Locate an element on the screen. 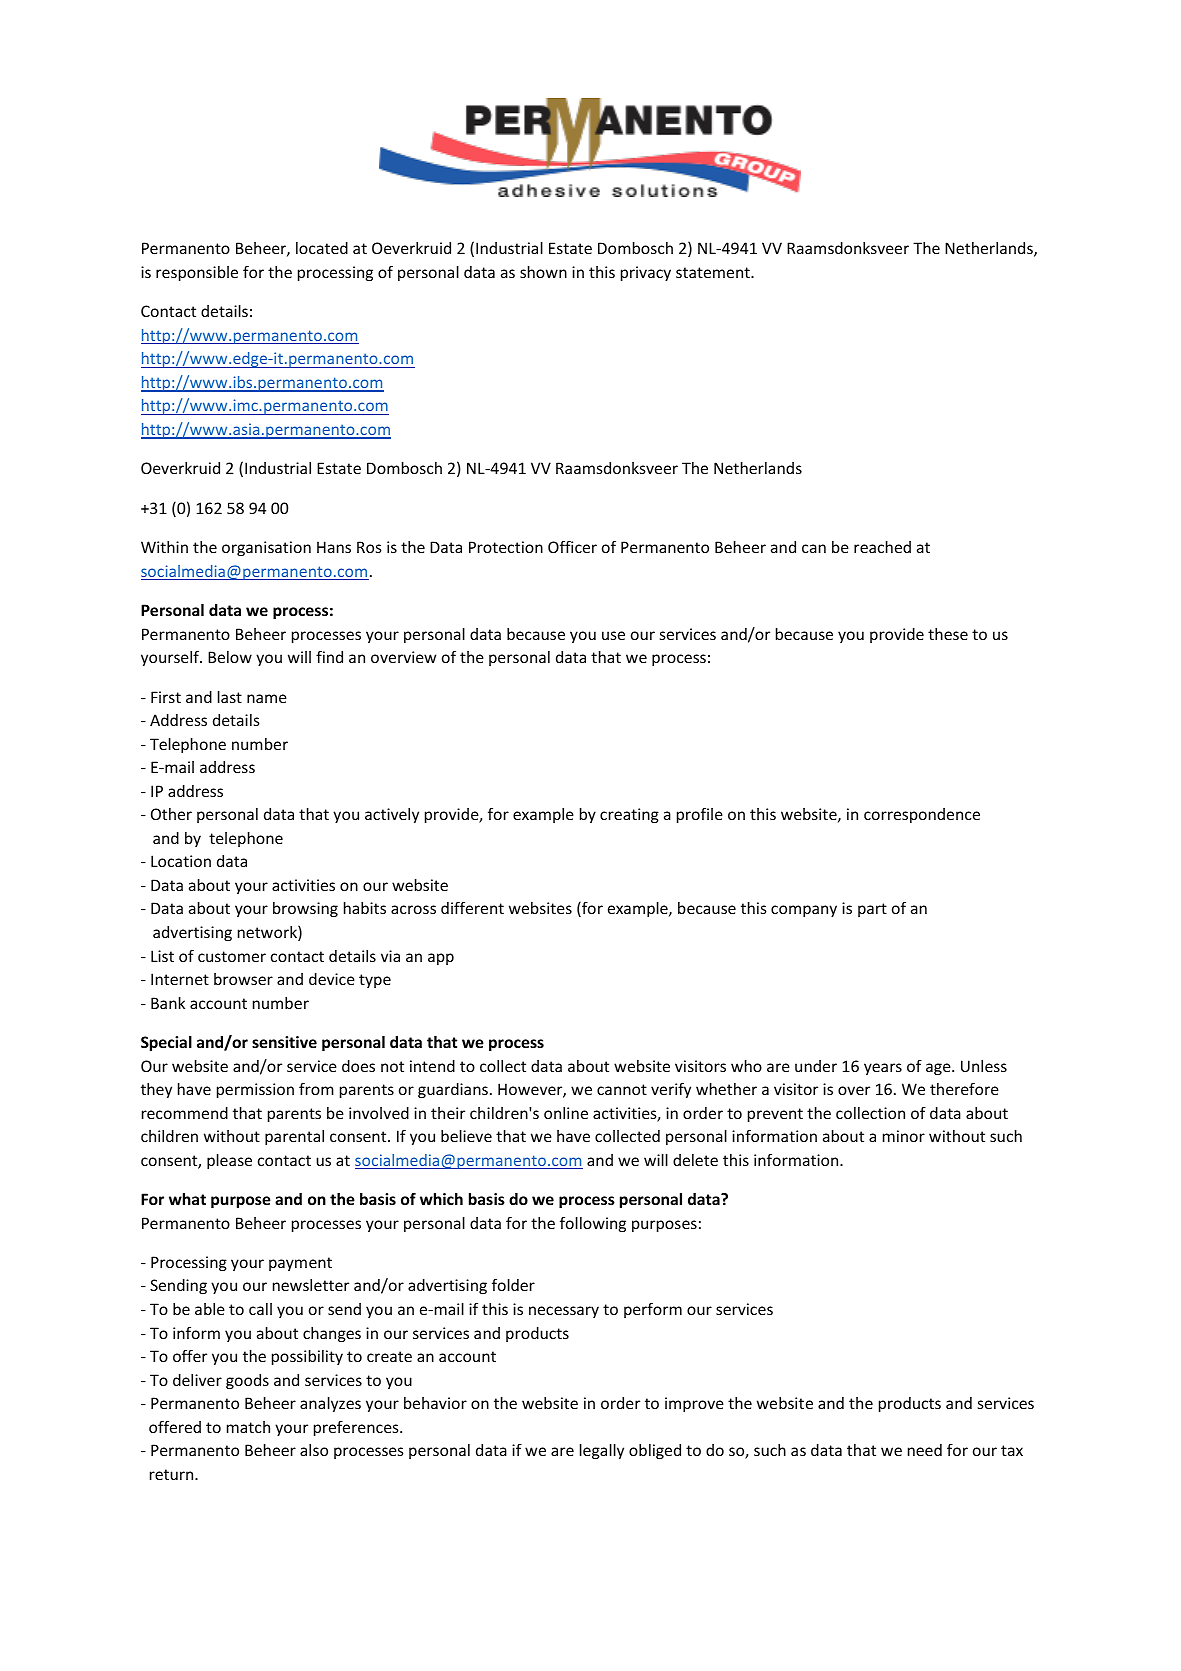  need is located at coordinates (925, 1450).
